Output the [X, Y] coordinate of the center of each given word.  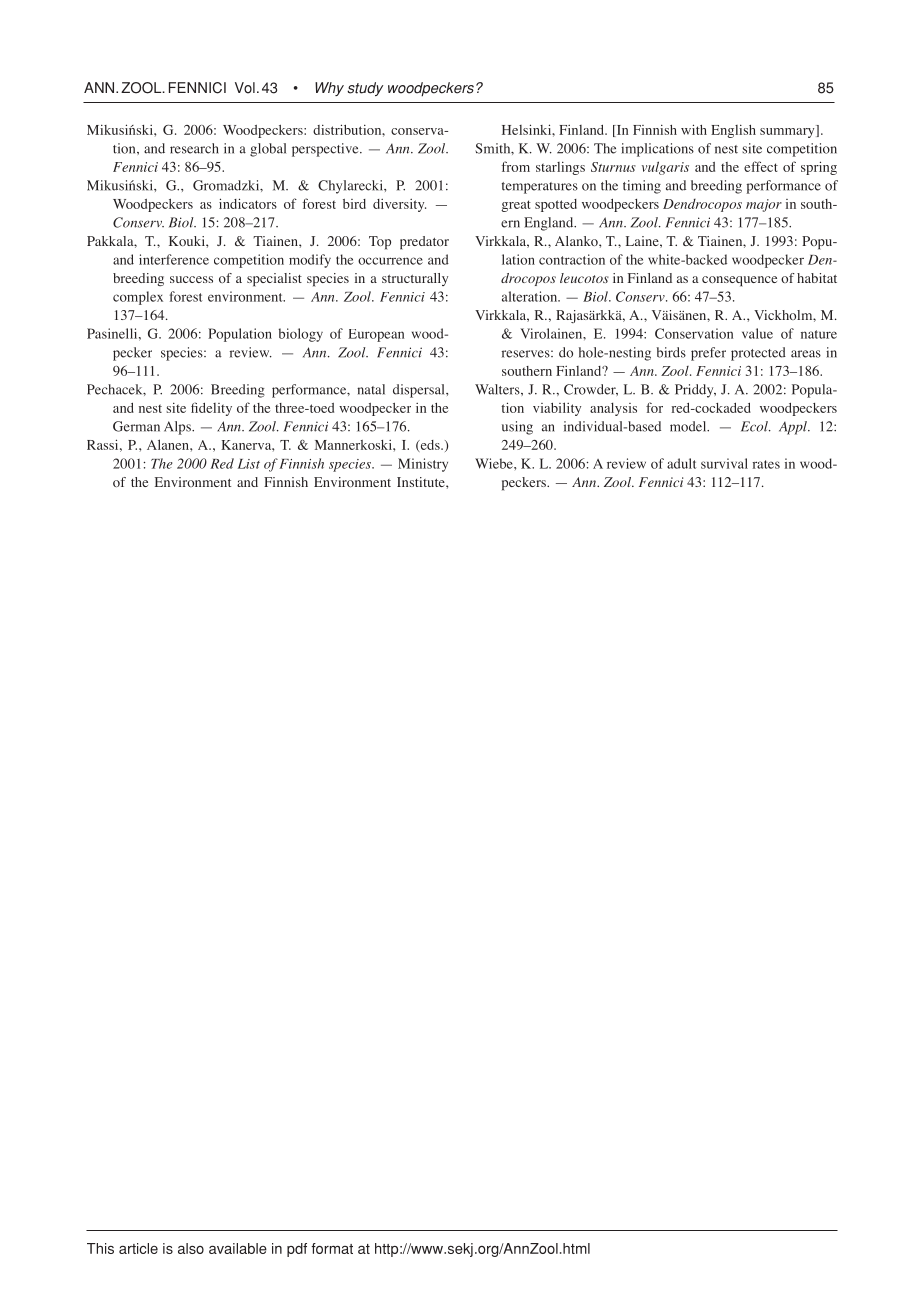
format [332, 1248]
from [515, 166]
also [191, 1248]
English [733, 131]
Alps [178, 428]
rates [766, 464]
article [138, 1248]
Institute [422, 482]
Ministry [423, 465]
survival [724, 463]
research [194, 148]
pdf [297, 1250]
